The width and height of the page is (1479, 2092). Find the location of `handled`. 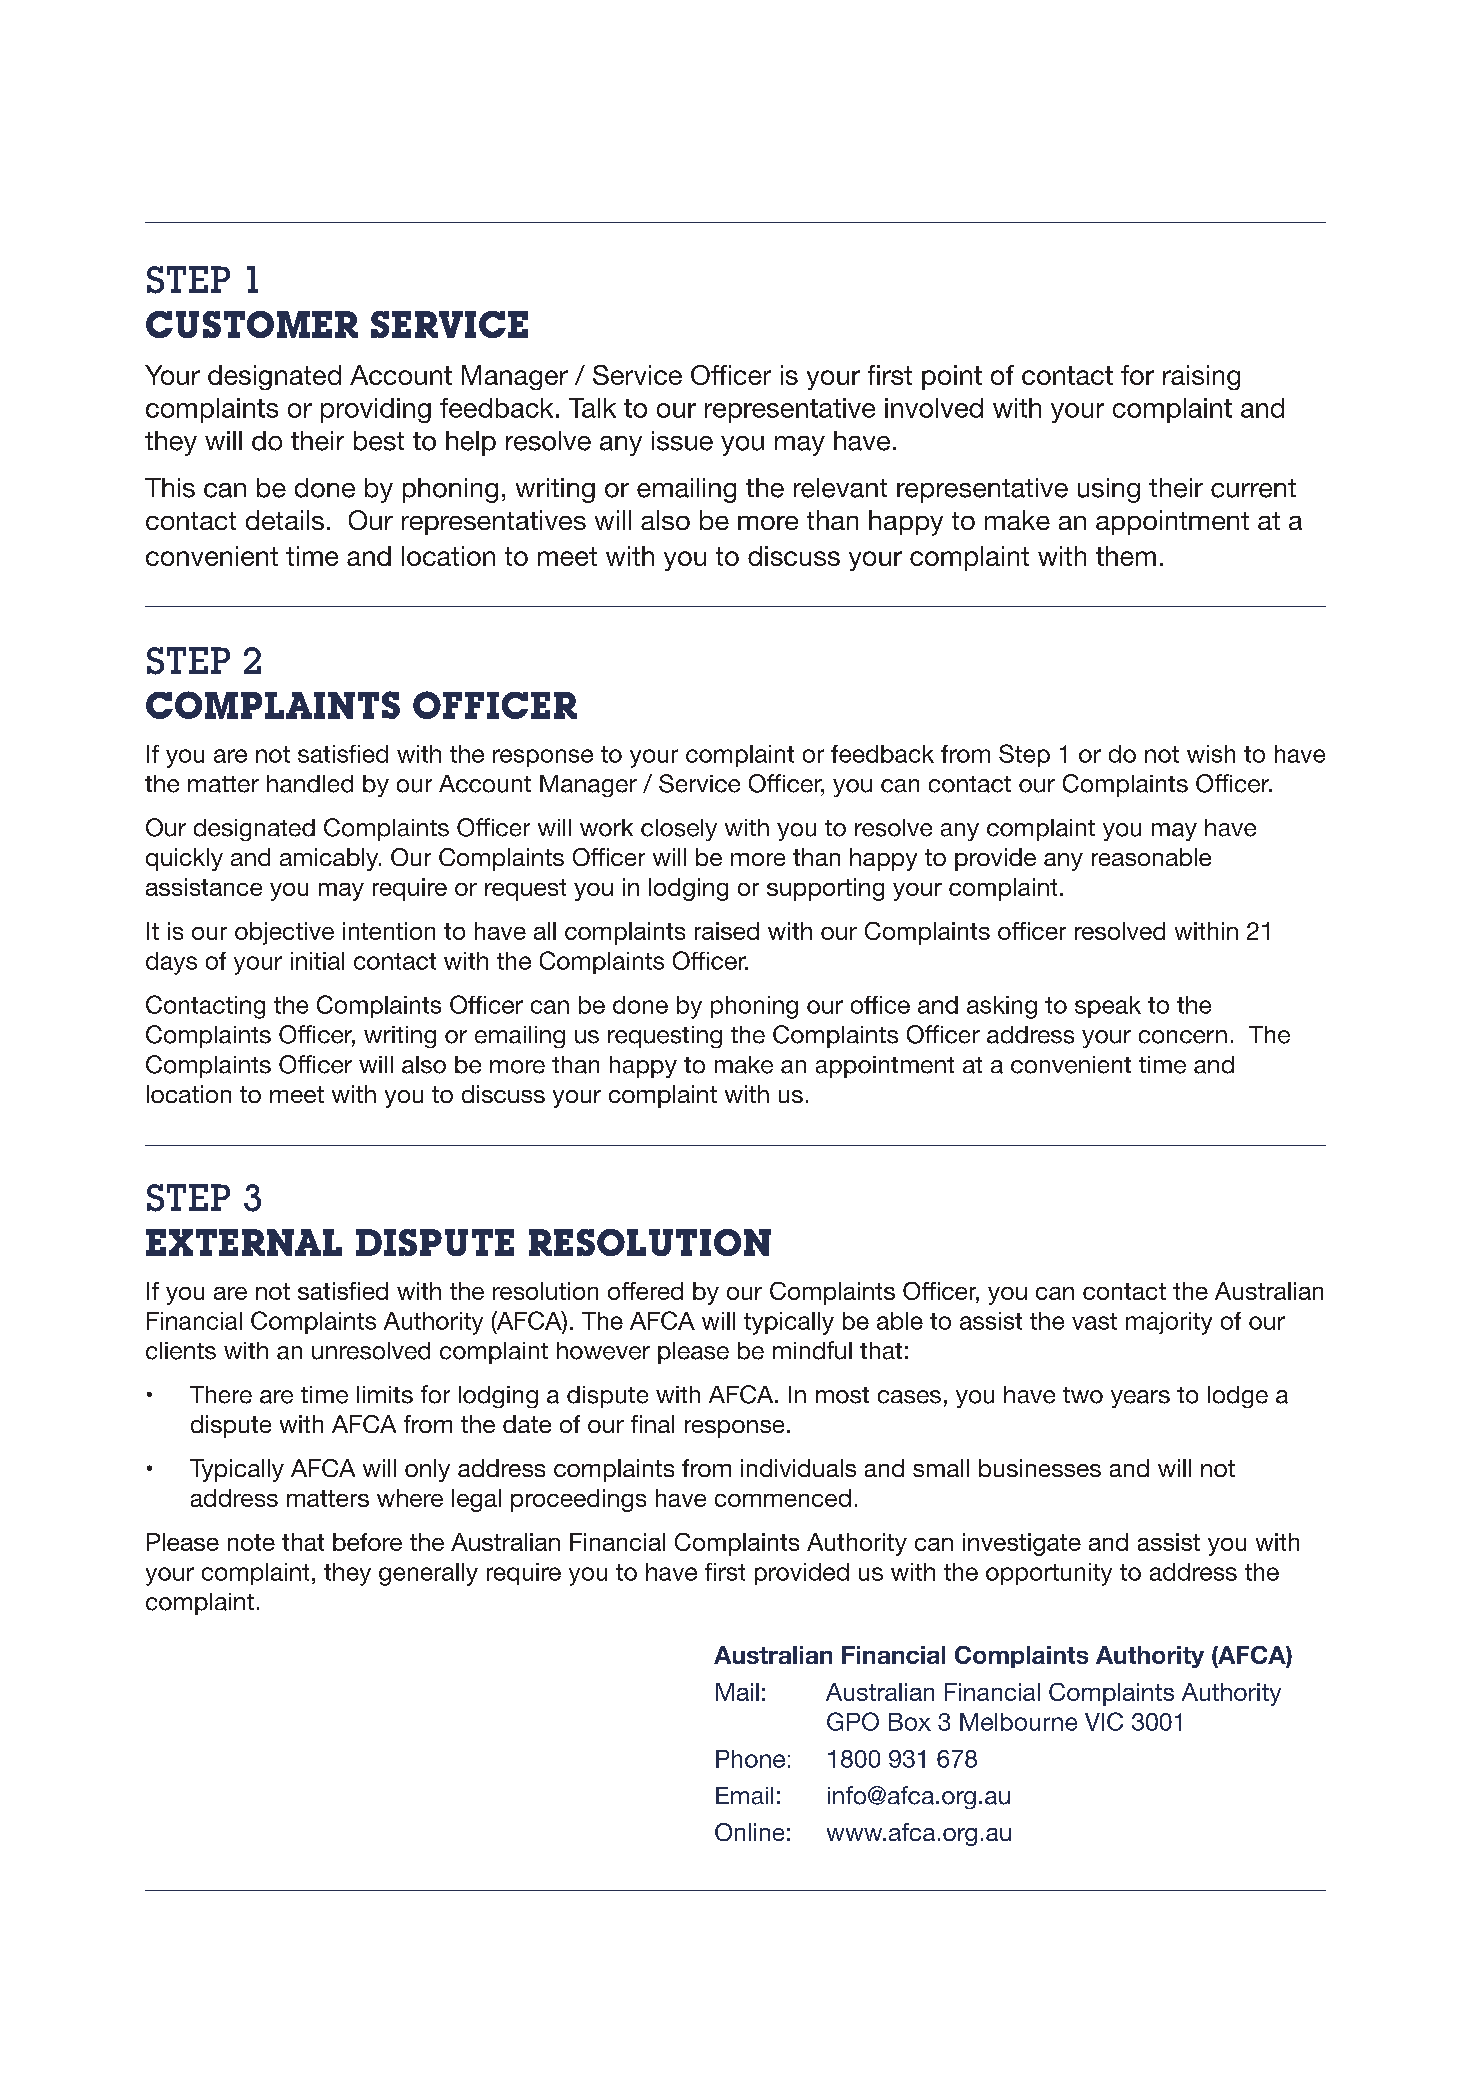

handled is located at coordinates (310, 784).
